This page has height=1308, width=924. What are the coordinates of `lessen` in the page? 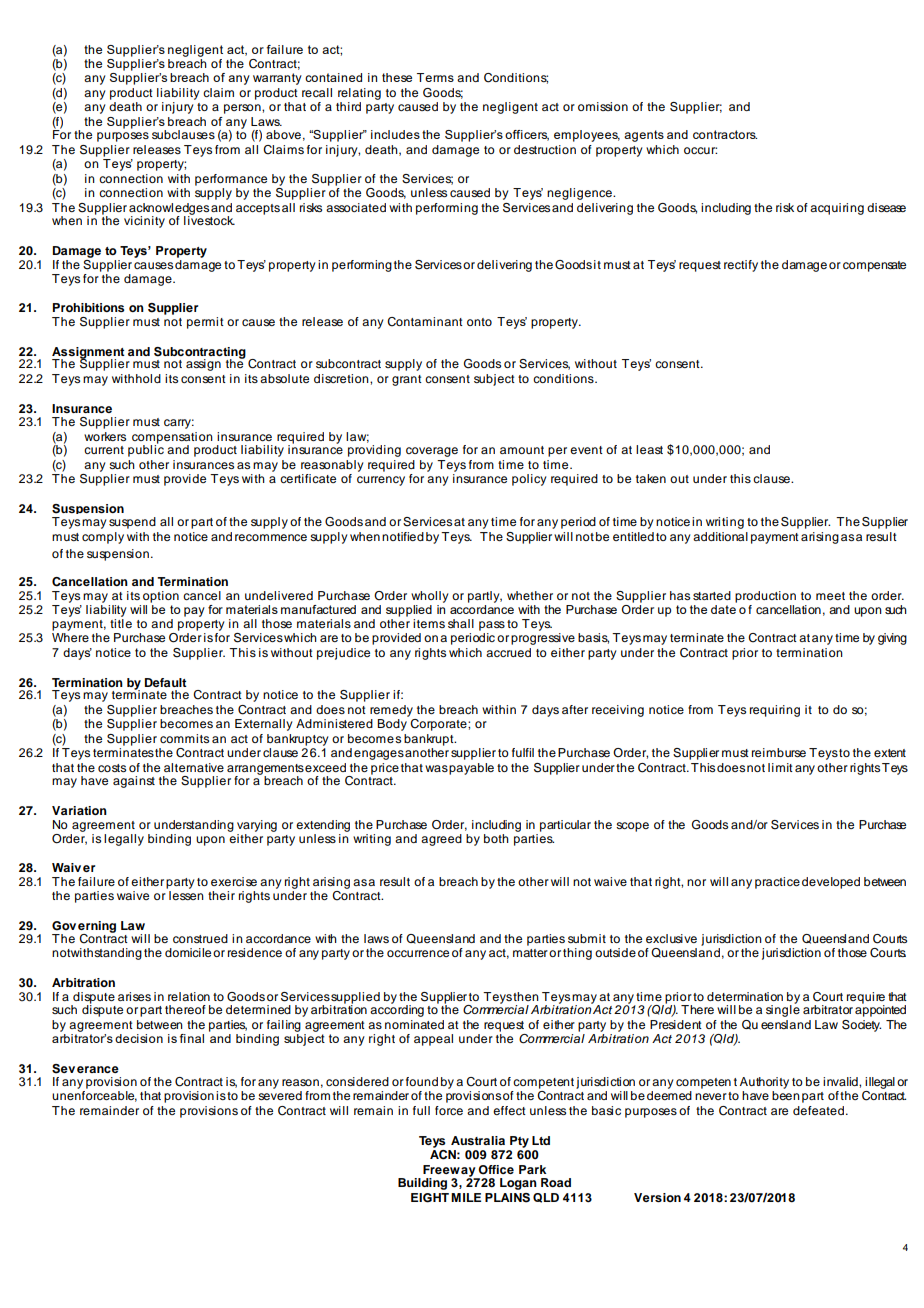 It's located at (185, 894).
